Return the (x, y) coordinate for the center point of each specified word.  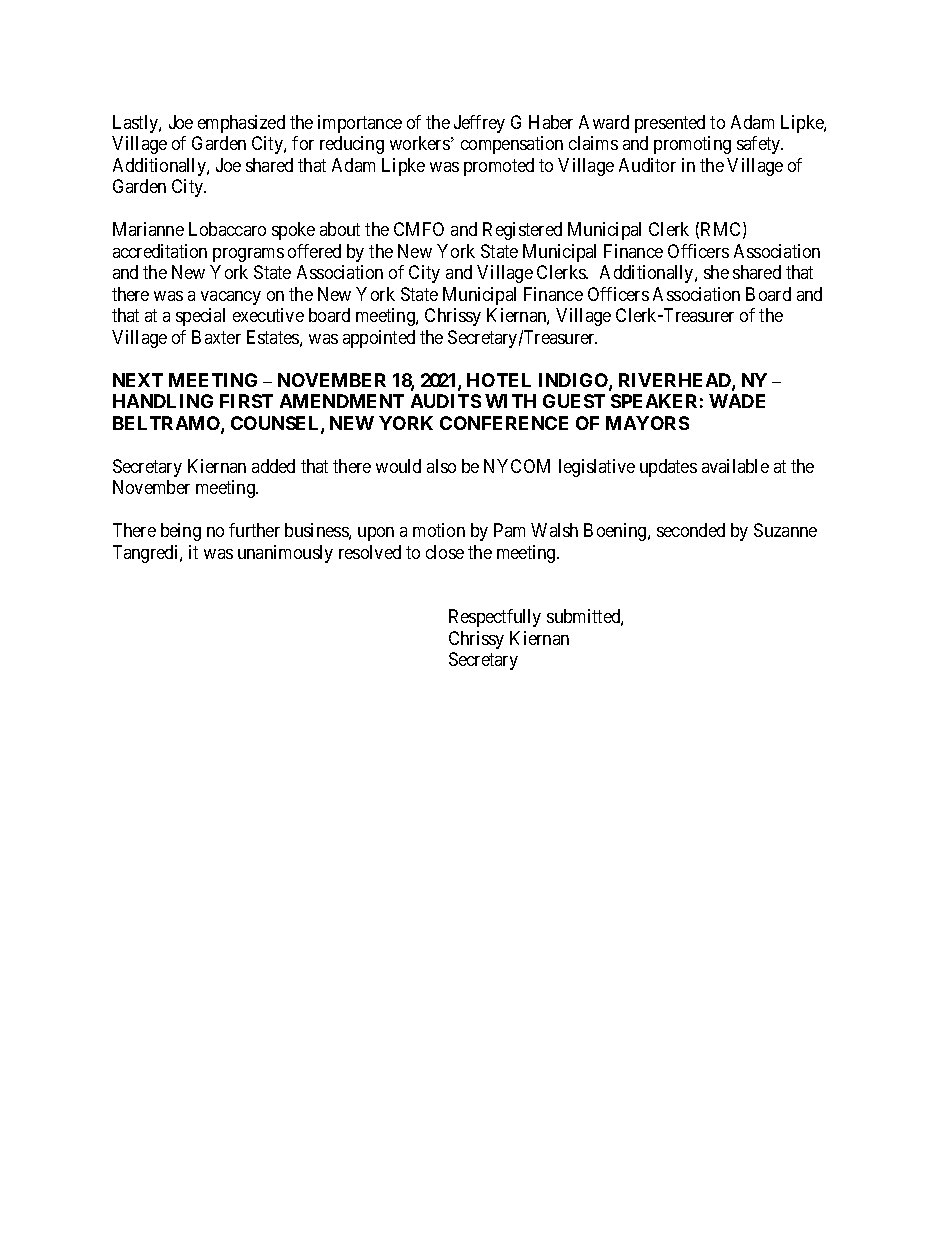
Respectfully (495, 618)
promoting (692, 145)
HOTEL (499, 380)
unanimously (285, 554)
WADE (737, 401)
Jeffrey (479, 124)
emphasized (241, 124)
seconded (691, 530)
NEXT (138, 380)
